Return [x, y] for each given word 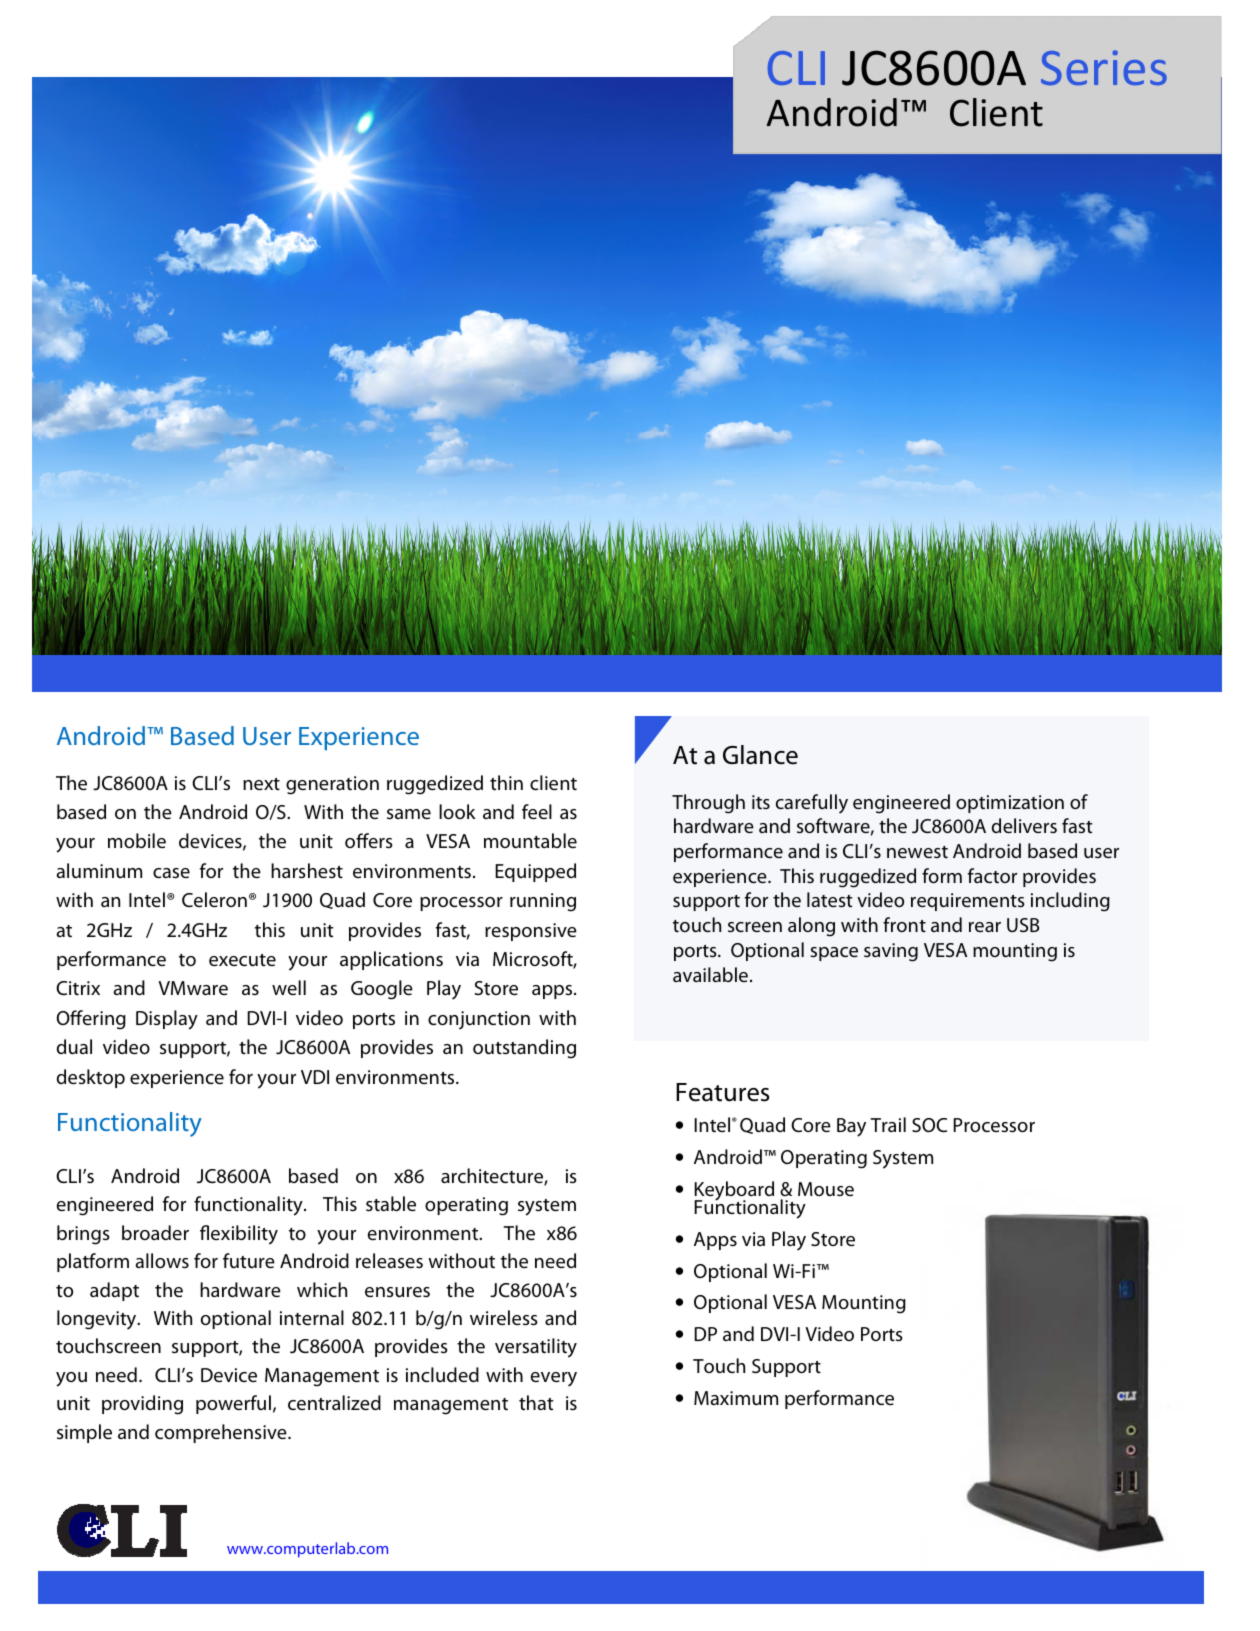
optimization [1010, 804]
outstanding [524, 1049]
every [554, 1379]
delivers [1024, 826]
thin [506, 783]
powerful [233, 1404]
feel [537, 812]
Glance [760, 755]
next [261, 784]
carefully [812, 804]
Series [1104, 67]
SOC [929, 1125]
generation [332, 785]
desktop [91, 1078]
